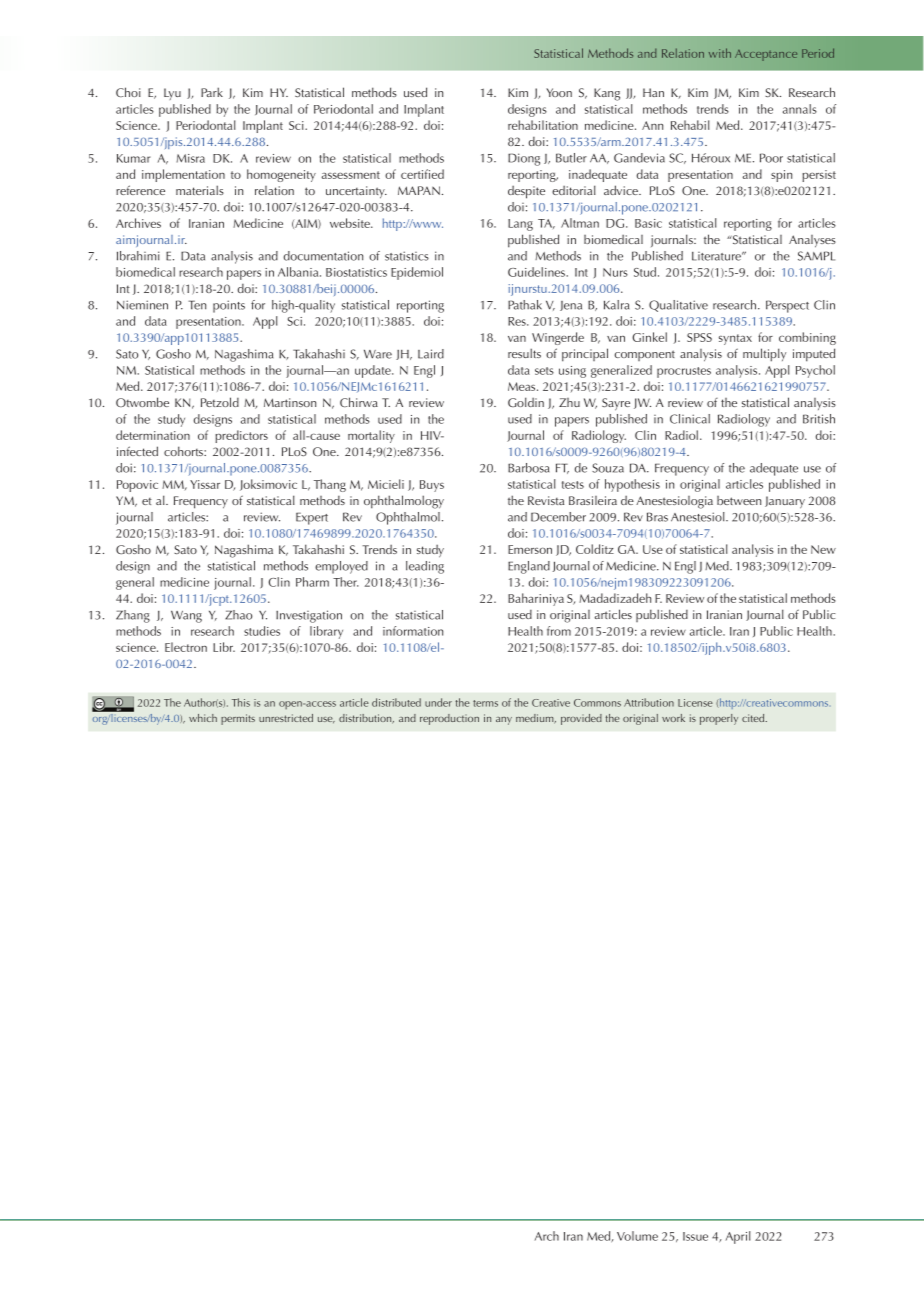 The height and width of the screenshot is (1308, 924). Describe the element at coordinates (413, 631) in the screenshot. I see `information` at that location.
